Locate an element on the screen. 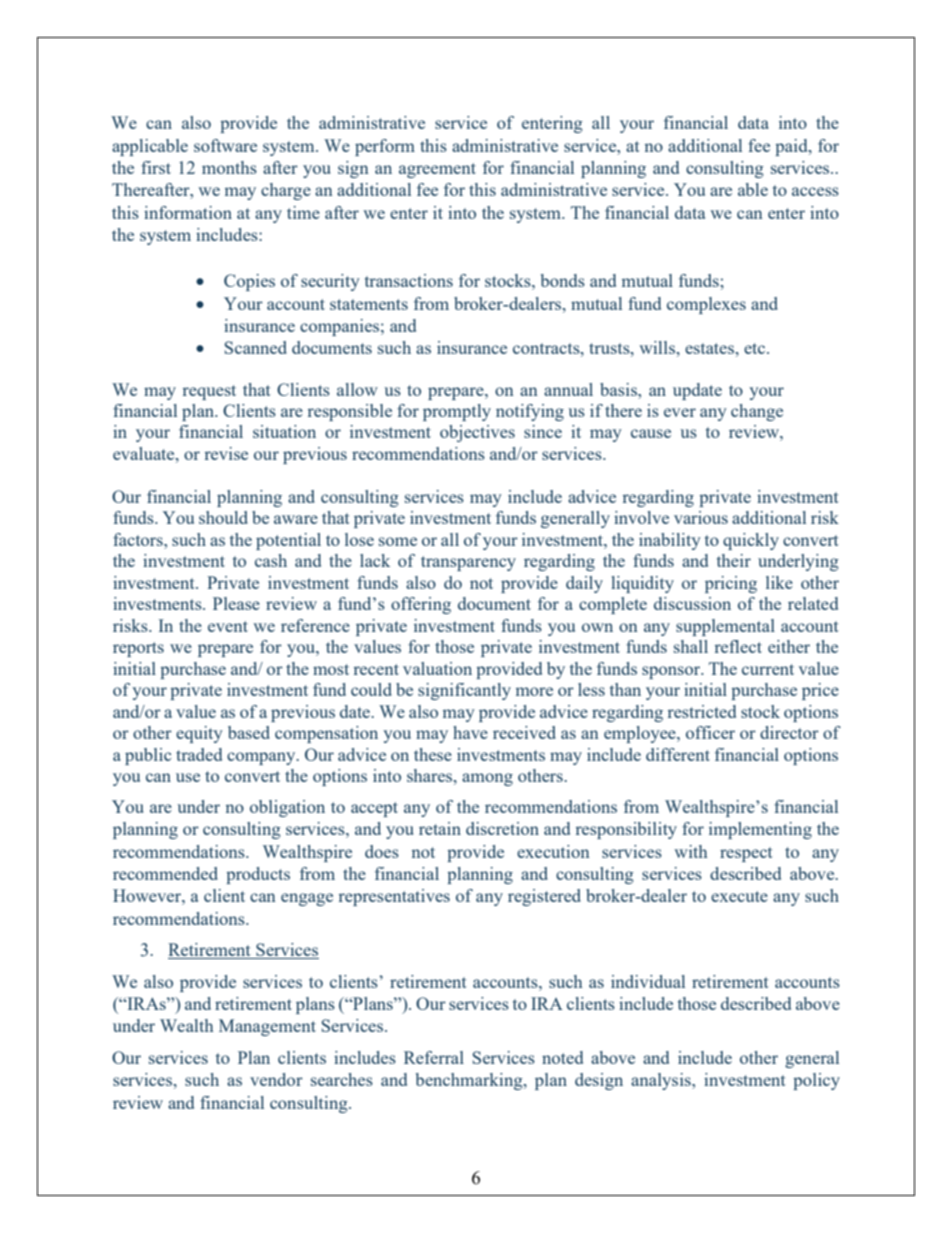 The width and height of the screenshot is (952, 1233). products is located at coordinates (258, 875).
